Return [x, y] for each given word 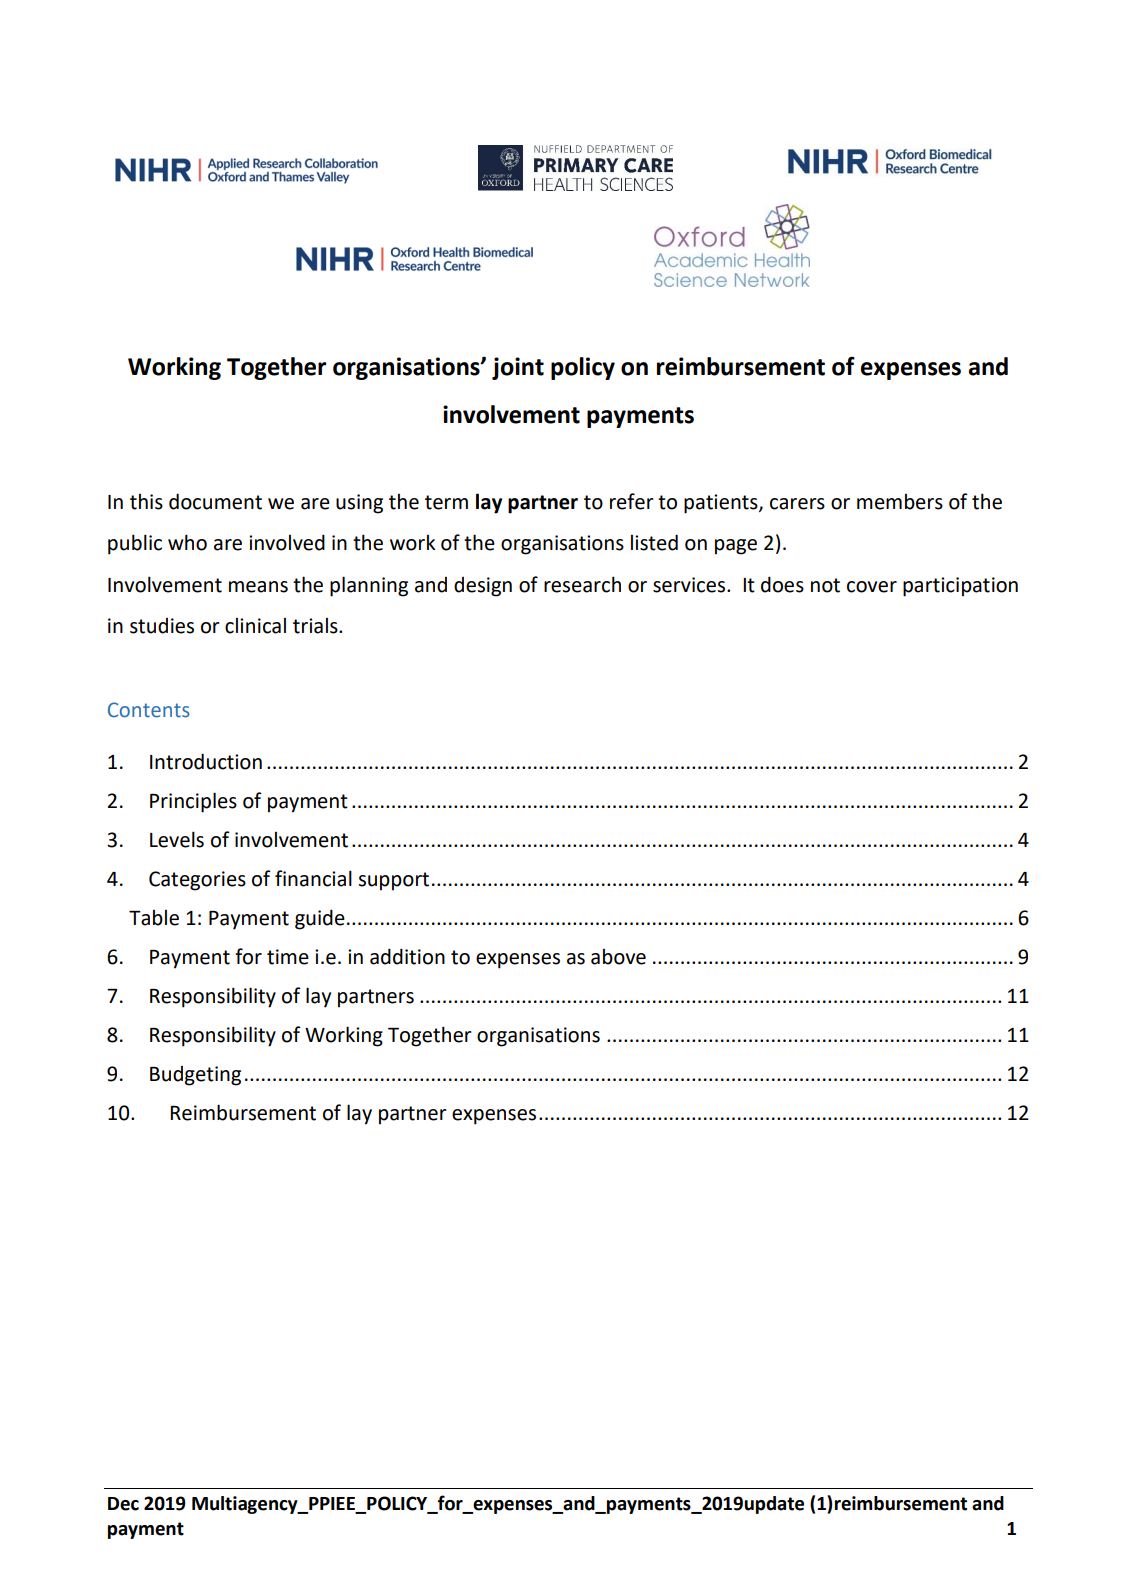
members [900, 502]
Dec [123, 1504]
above [618, 957]
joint [518, 368]
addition [407, 956]
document [215, 501]
